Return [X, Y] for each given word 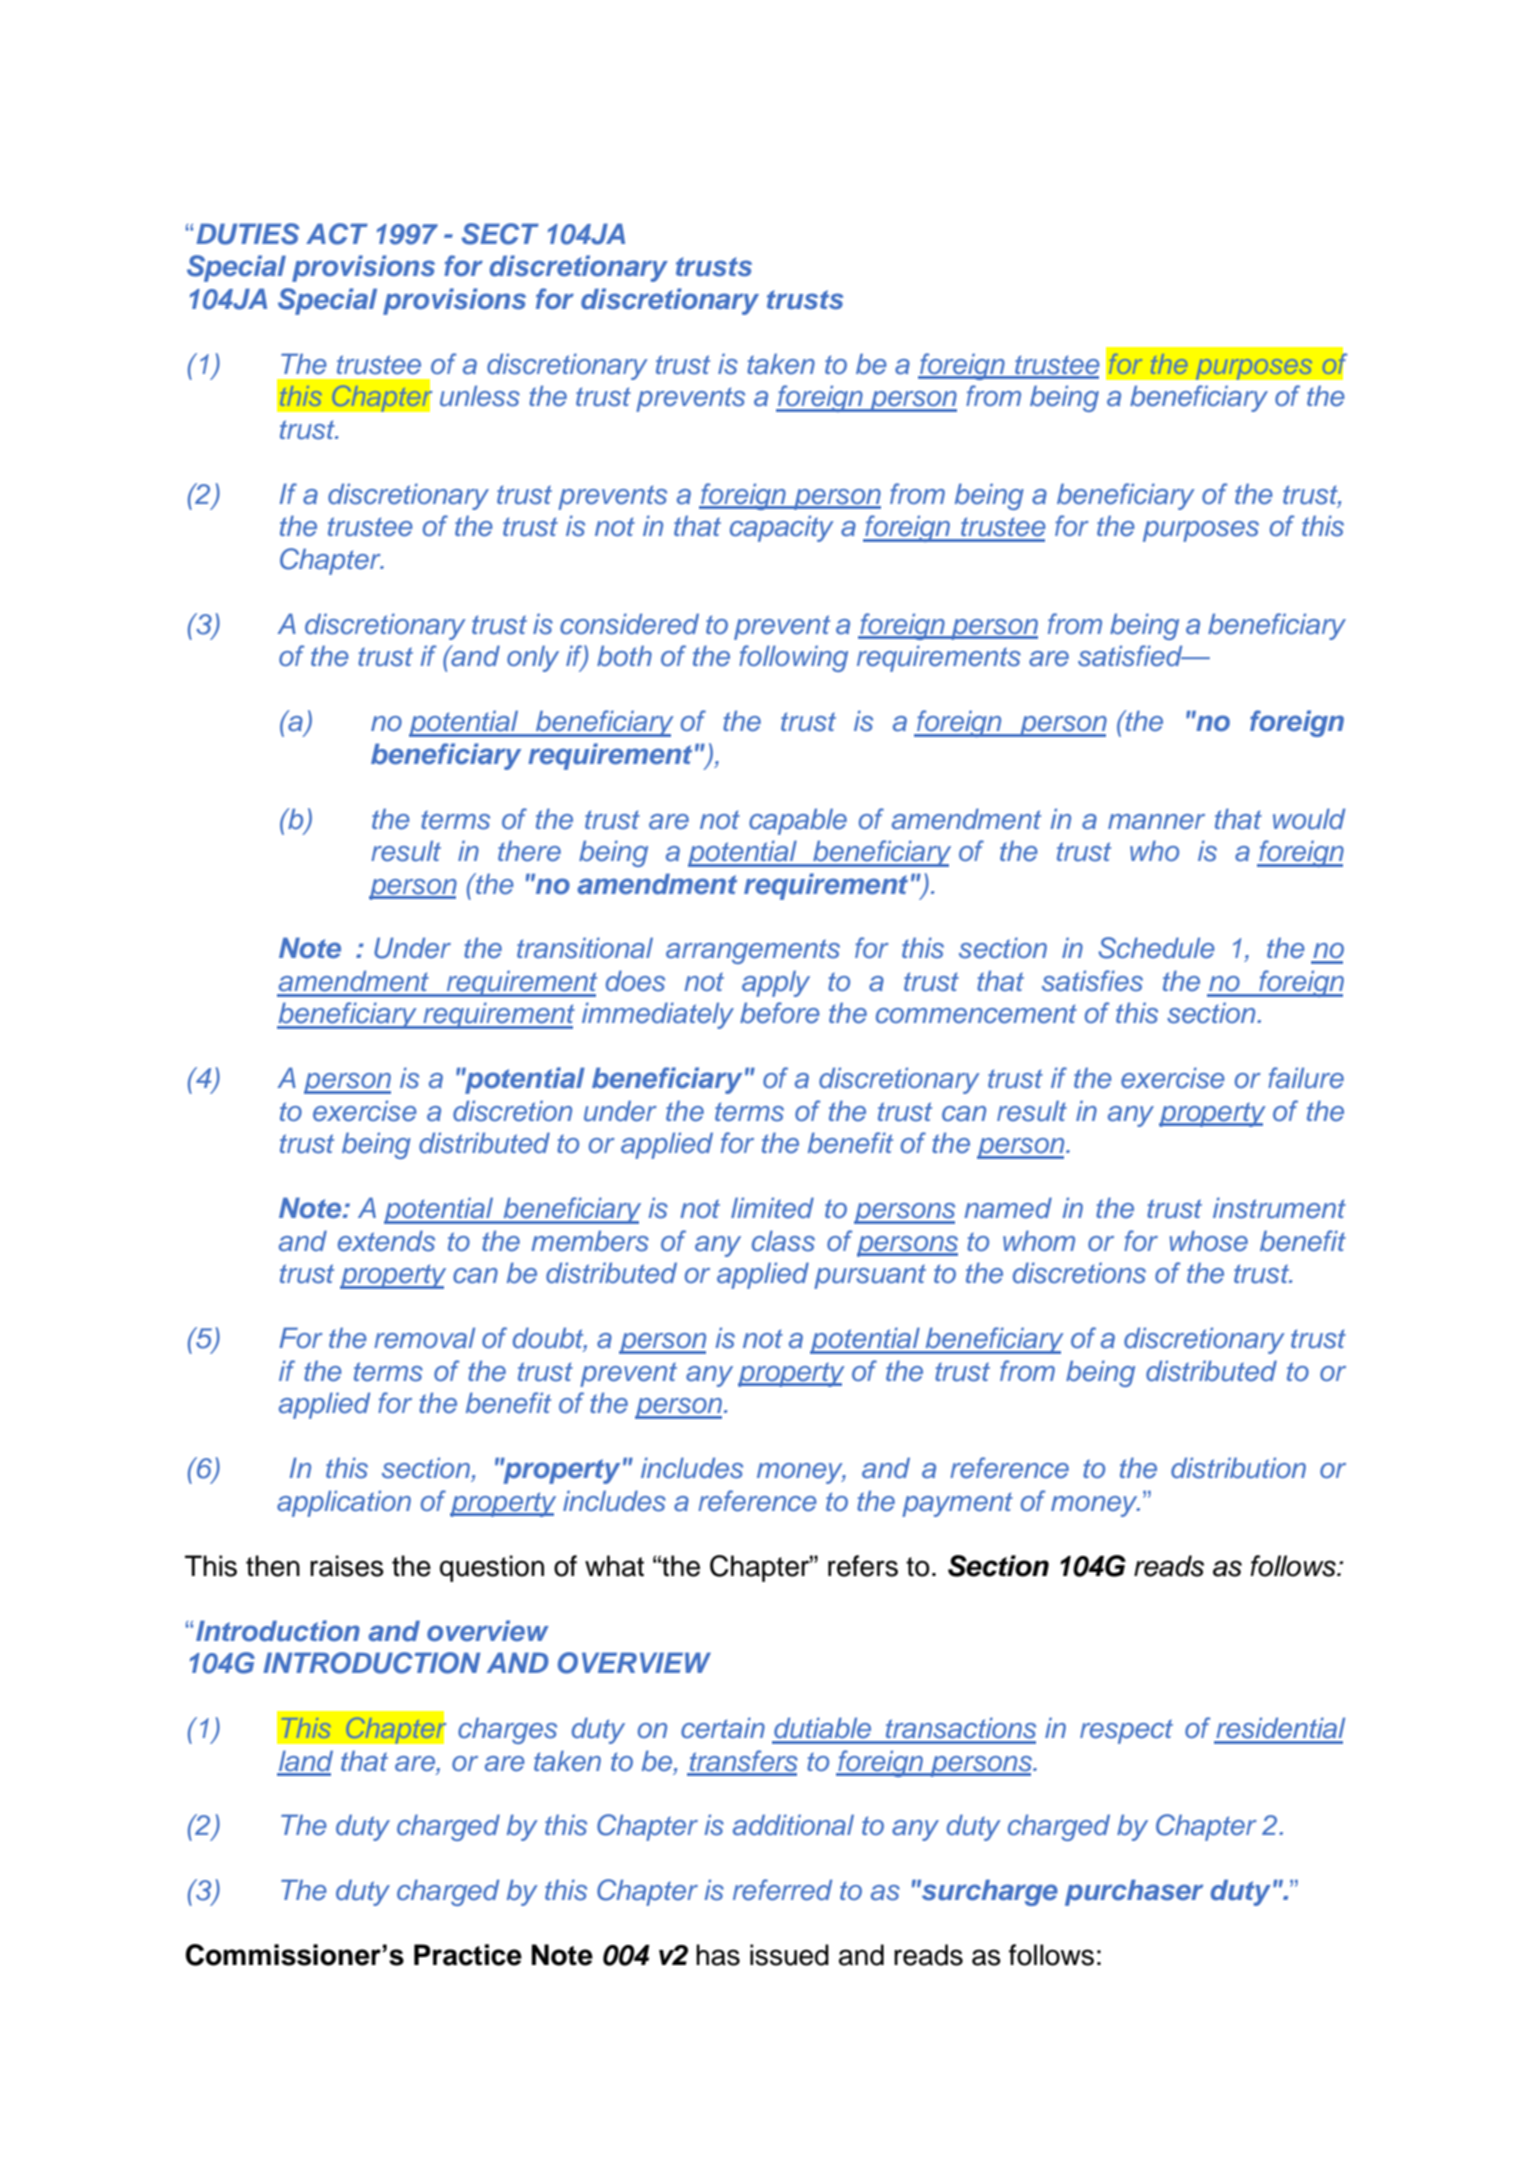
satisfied [1131, 656]
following [793, 658]
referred [782, 1890]
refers [863, 1566]
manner [1156, 822]
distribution [1238, 1468]
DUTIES [247, 234]
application [344, 1503]
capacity [782, 528]
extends [386, 1241]
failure [1306, 1078]
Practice [468, 1955]
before [780, 1013]
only [533, 658]
